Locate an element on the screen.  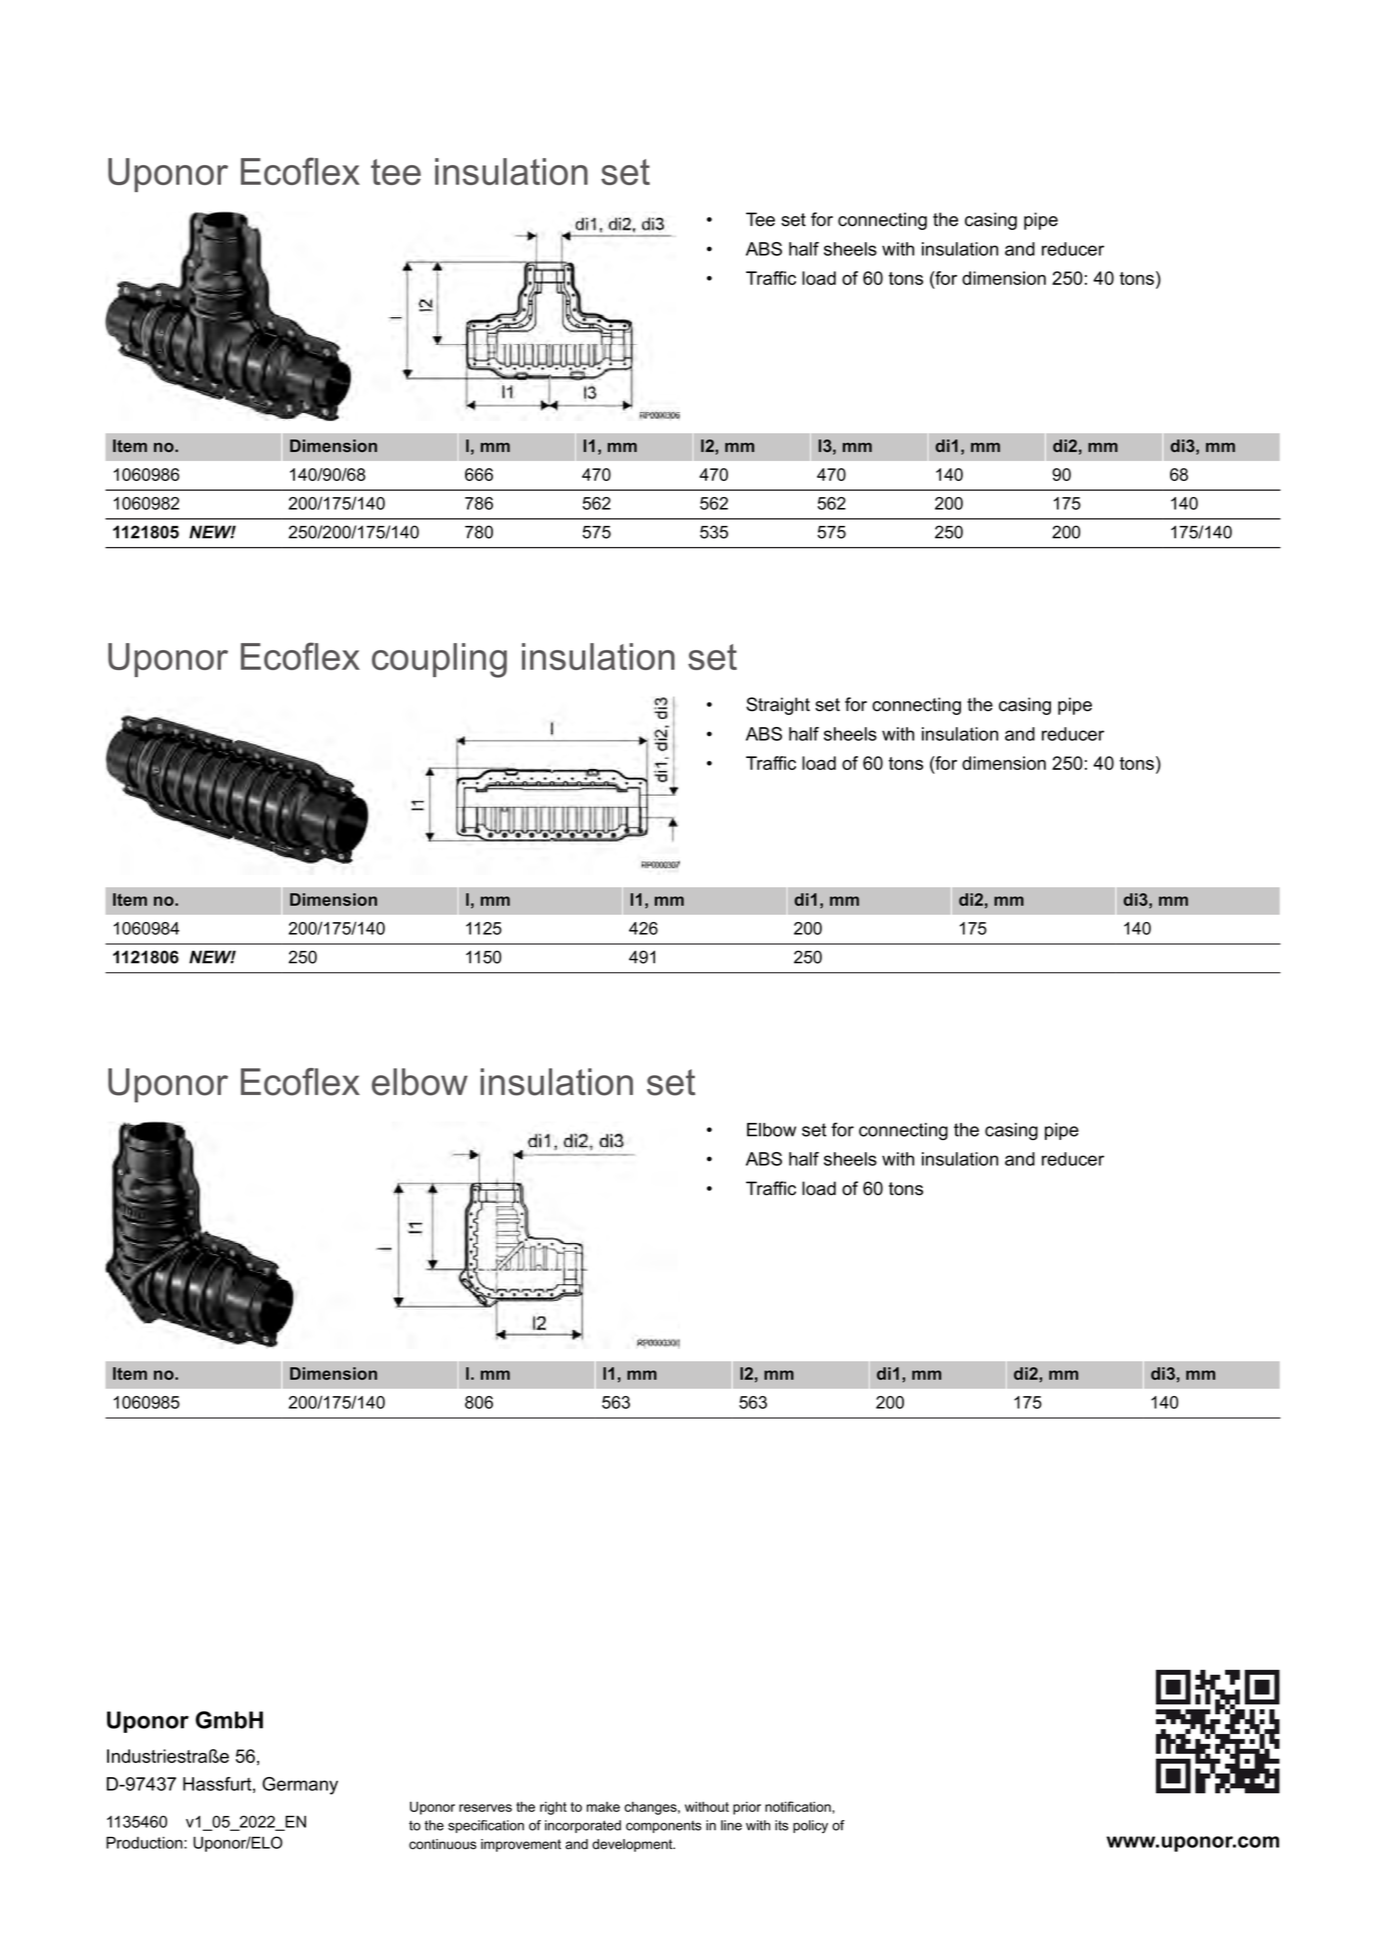
continuous is located at coordinates (442, 1844).
